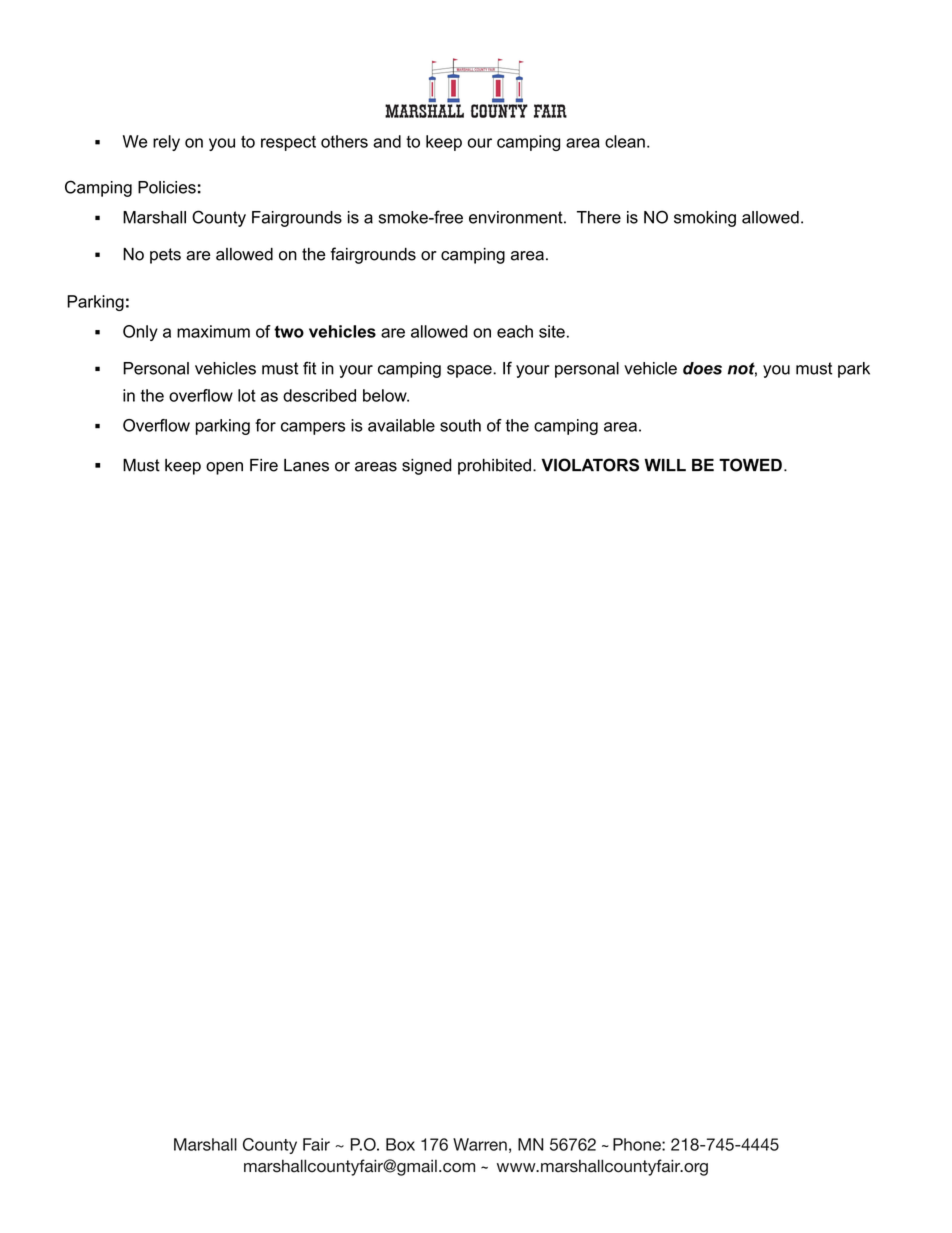 The width and height of the document is (952, 1233). What do you see at coordinates (494, 467) in the document?
I see `prohibited` at bounding box center [494, 467].
